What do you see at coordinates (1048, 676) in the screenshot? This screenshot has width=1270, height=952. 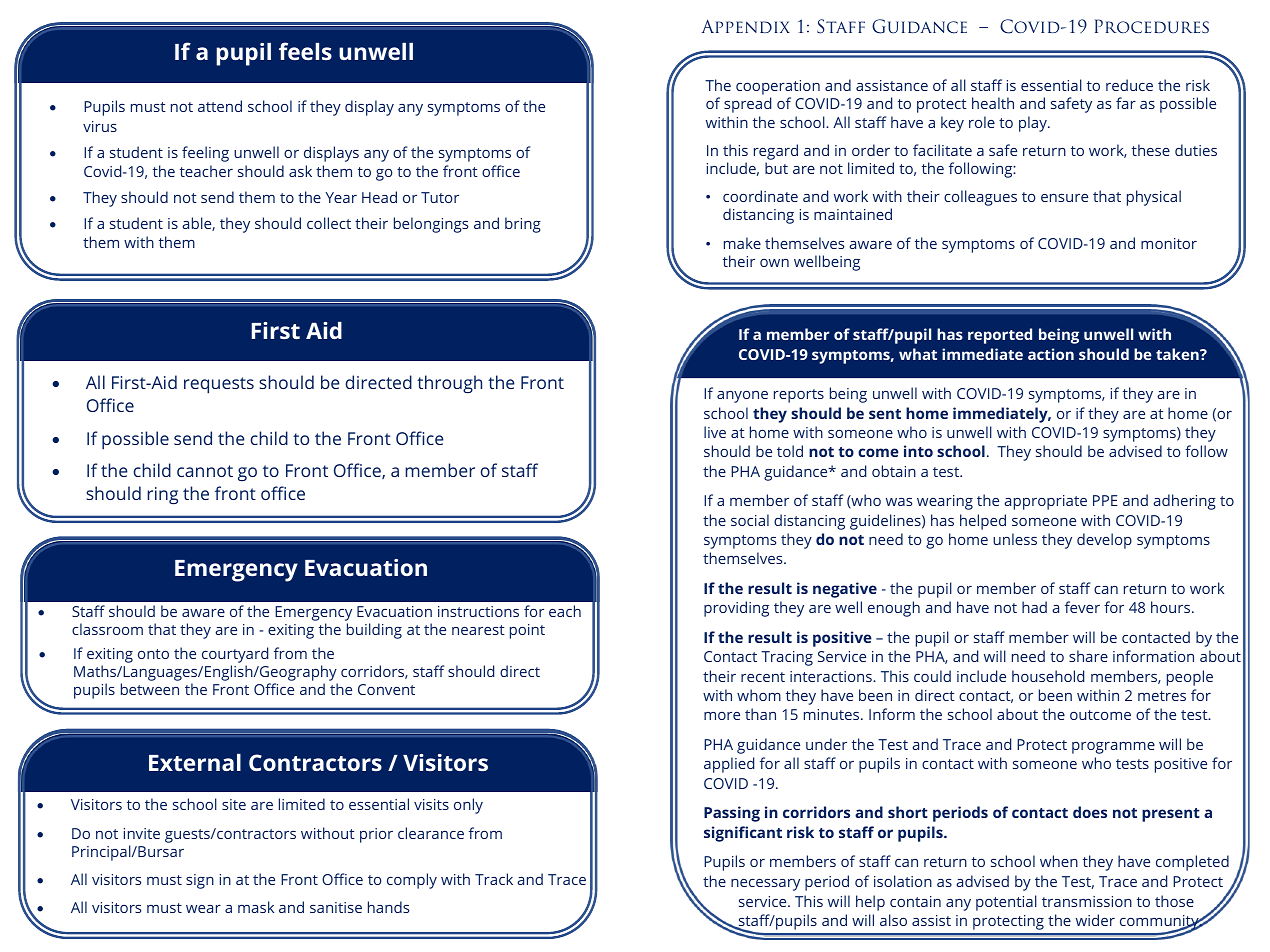 I see `household` at bounding box center [1048, 676].
